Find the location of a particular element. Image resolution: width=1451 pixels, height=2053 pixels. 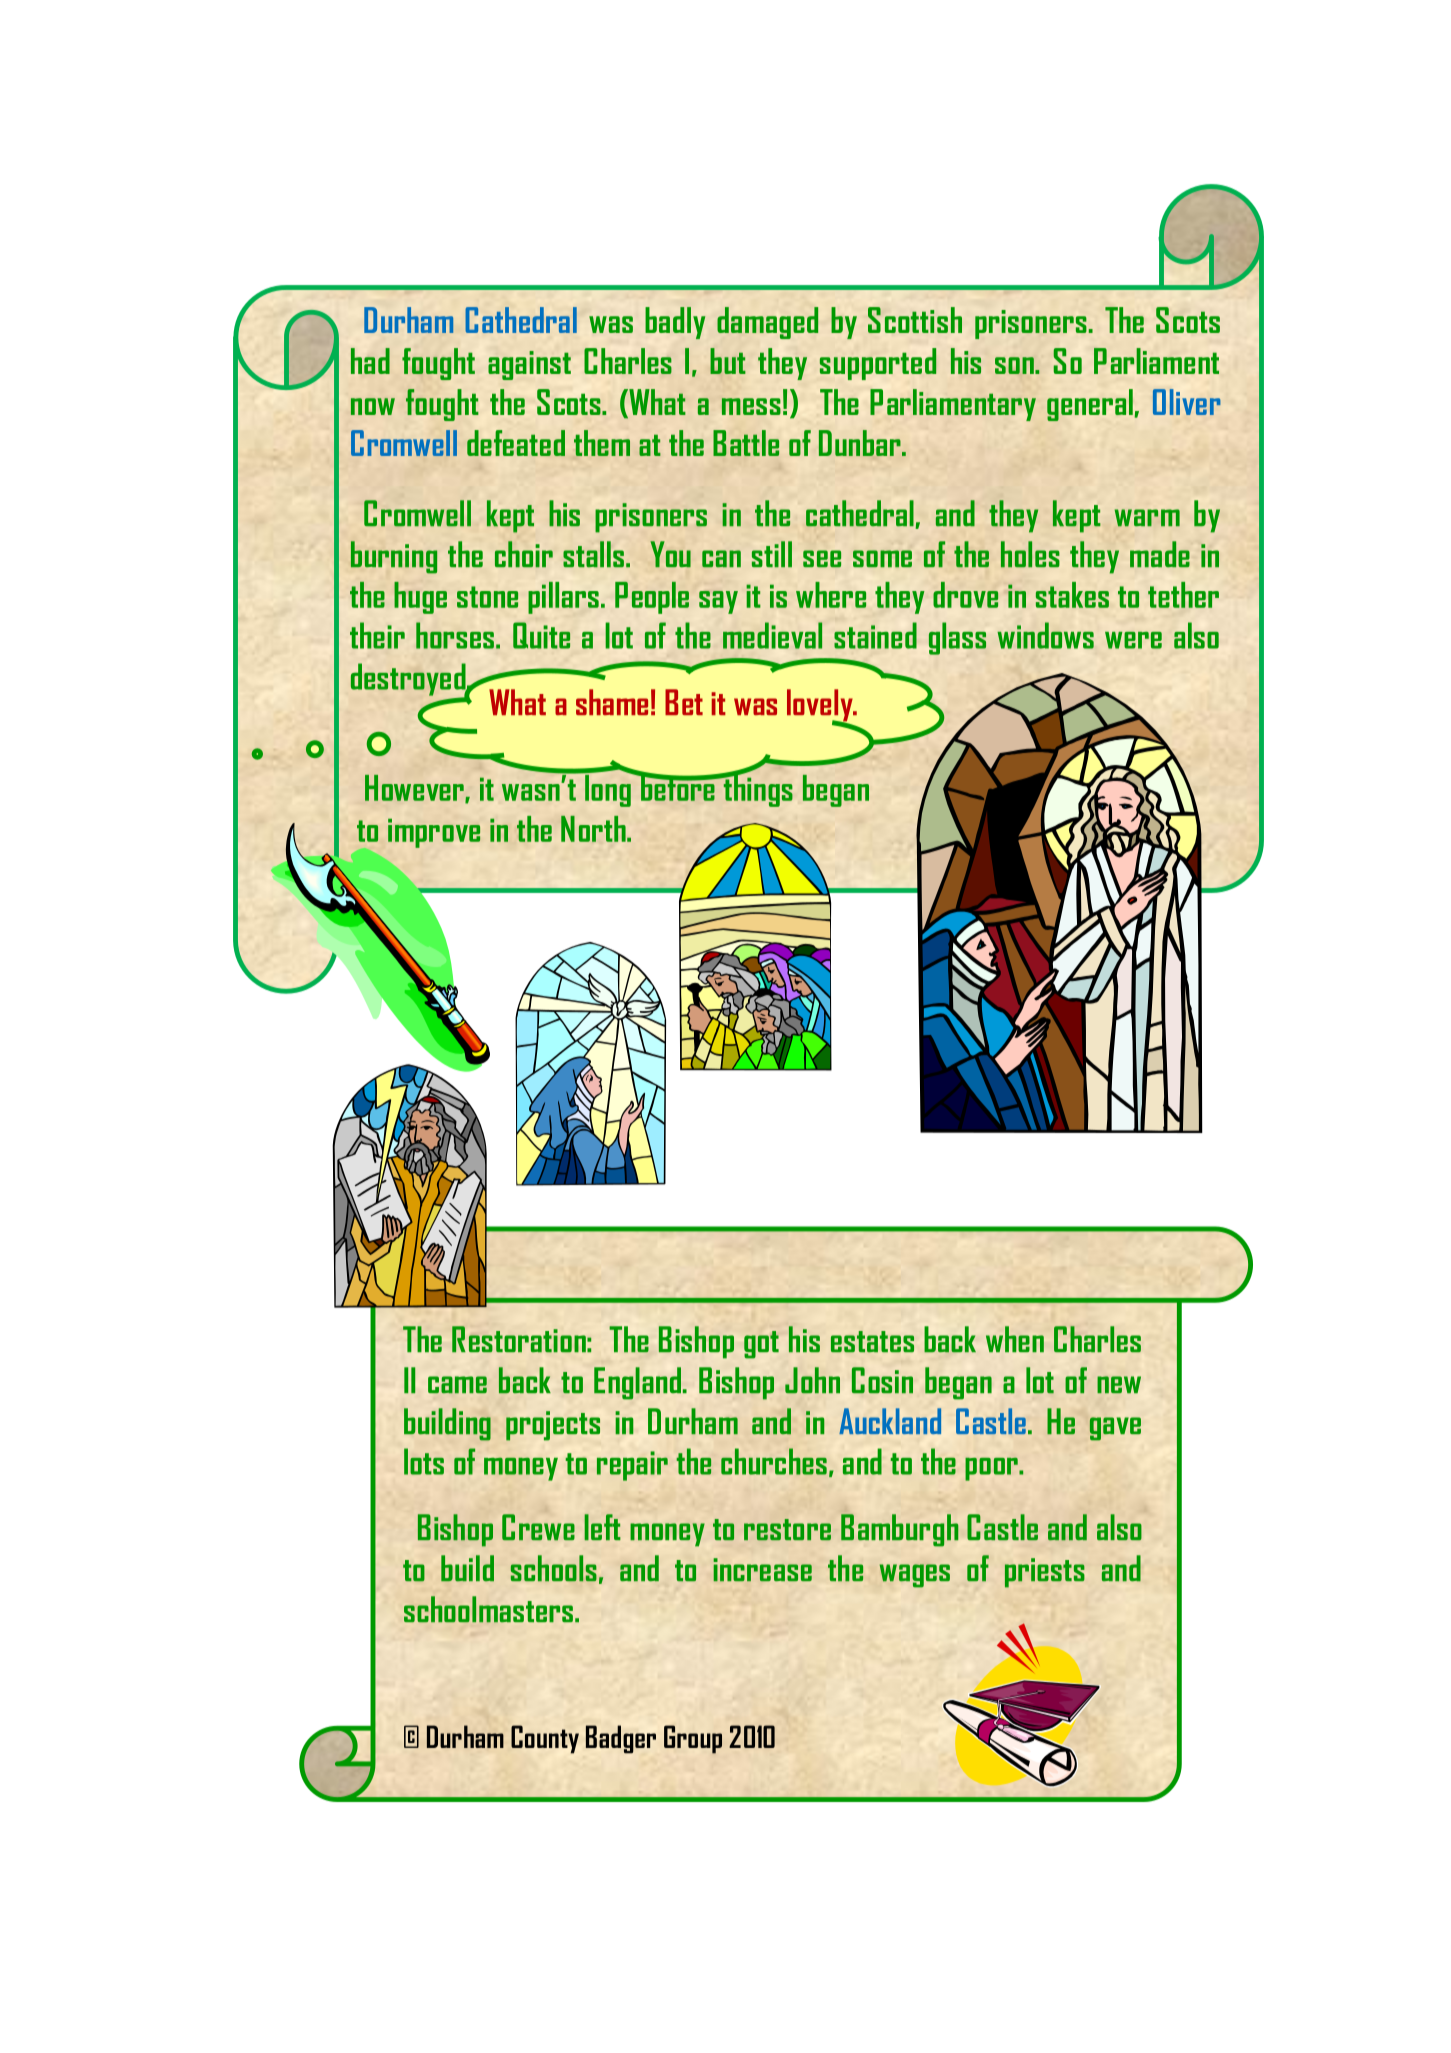

improve is located at coordinates (434, 833).
